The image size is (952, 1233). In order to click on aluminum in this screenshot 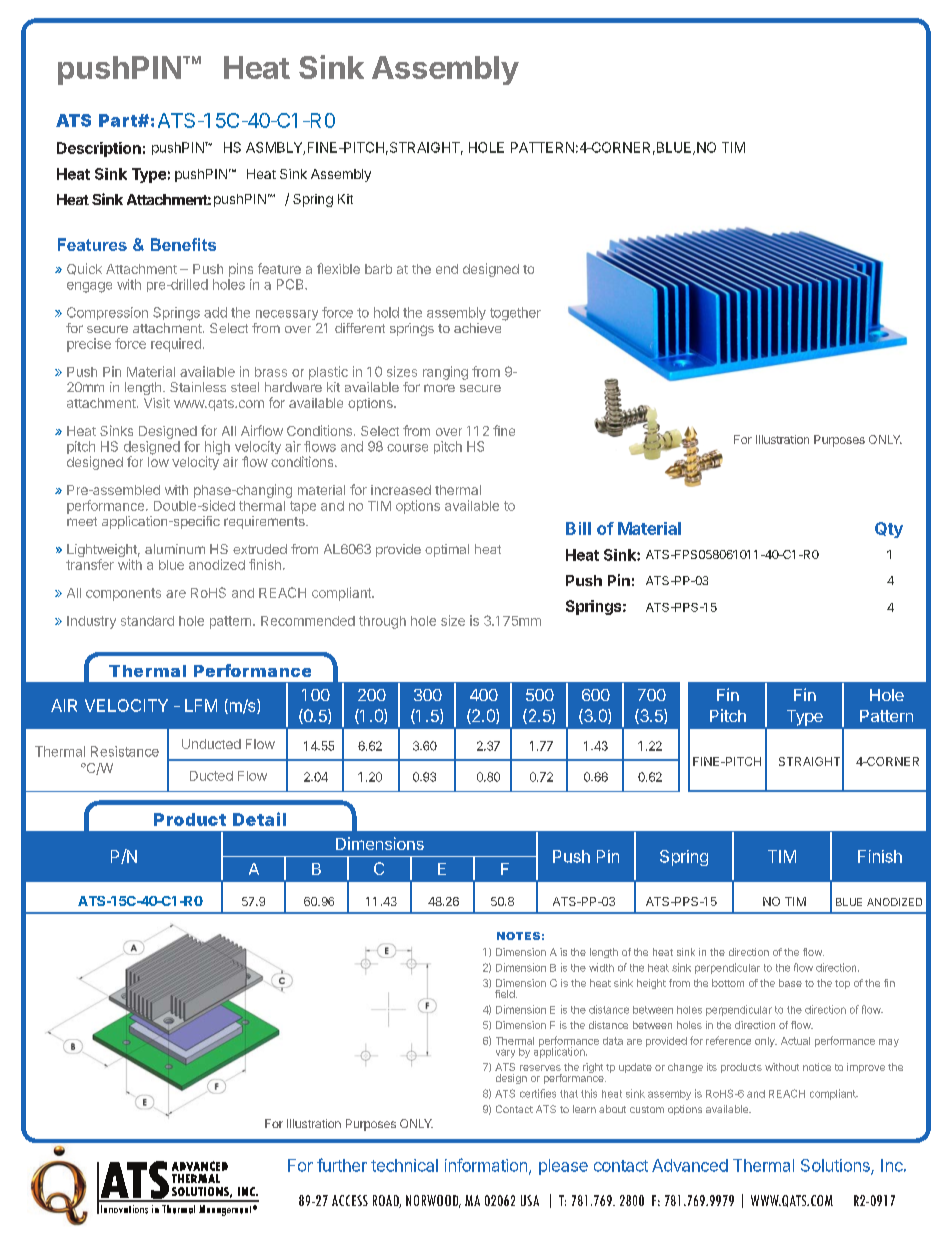, I will do `click(175, 549)`.
